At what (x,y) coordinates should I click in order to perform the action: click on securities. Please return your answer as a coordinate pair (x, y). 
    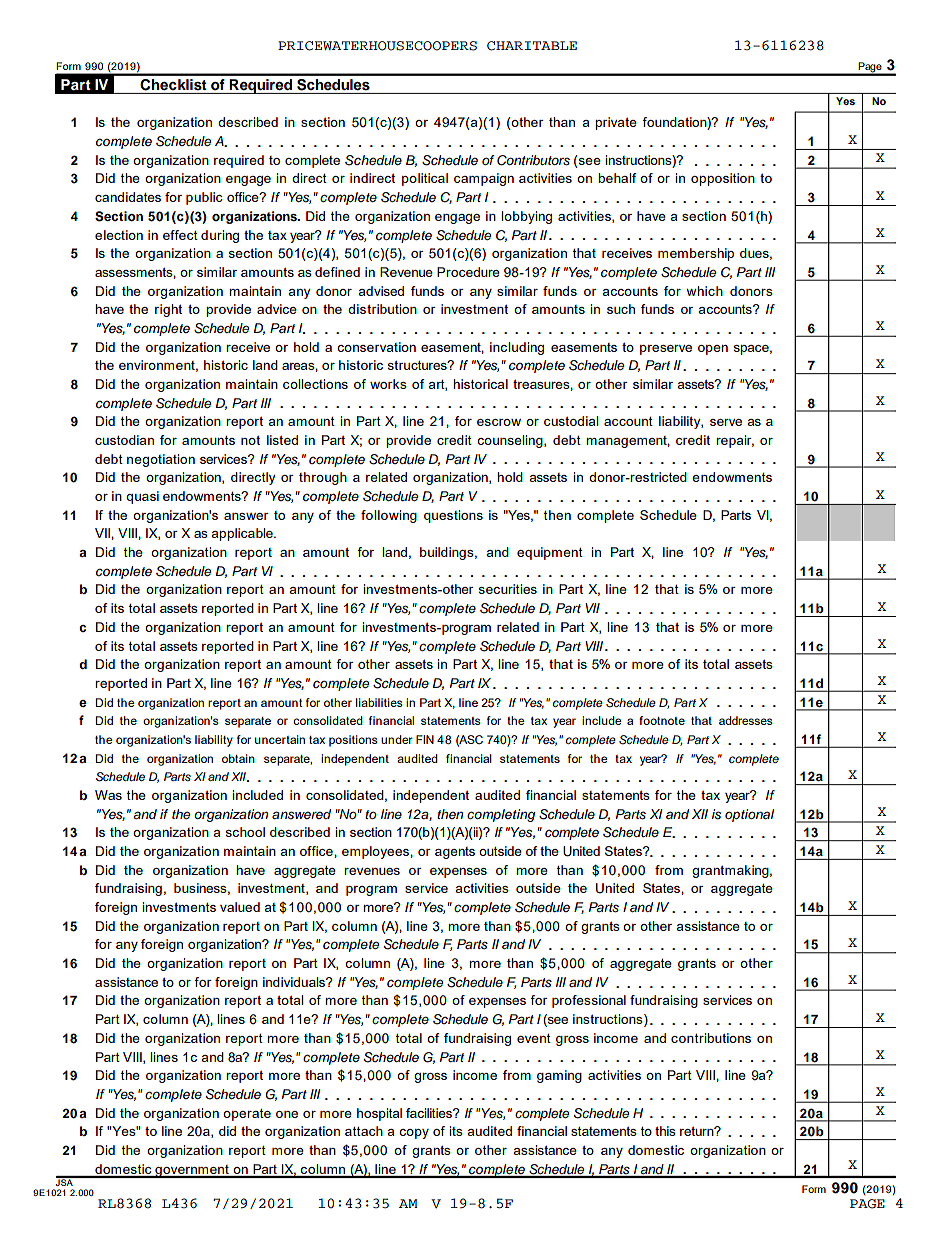
    Looking at the image, I should click on (508, 589).
